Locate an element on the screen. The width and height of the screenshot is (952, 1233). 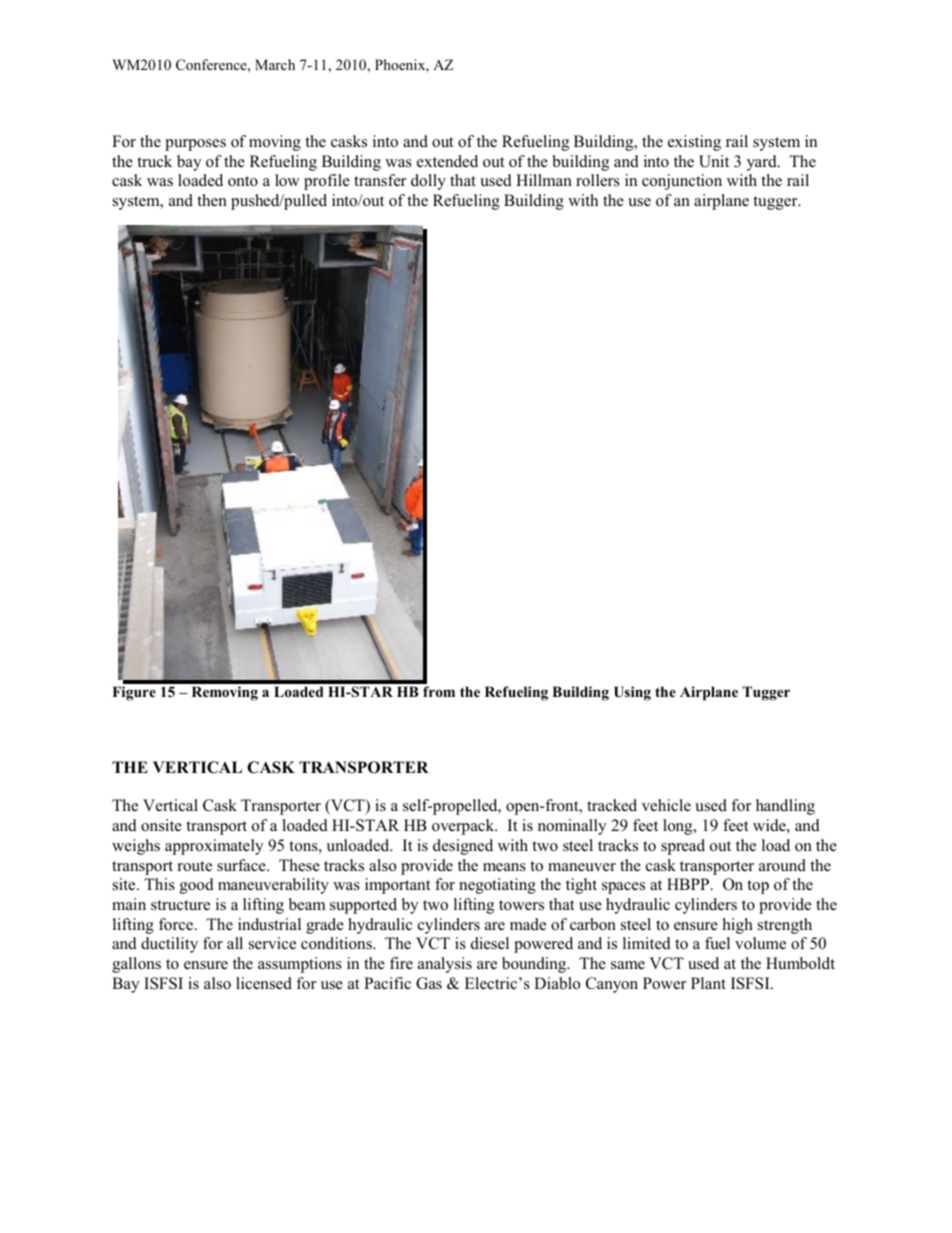
March is located at coordinates (275, 64).
